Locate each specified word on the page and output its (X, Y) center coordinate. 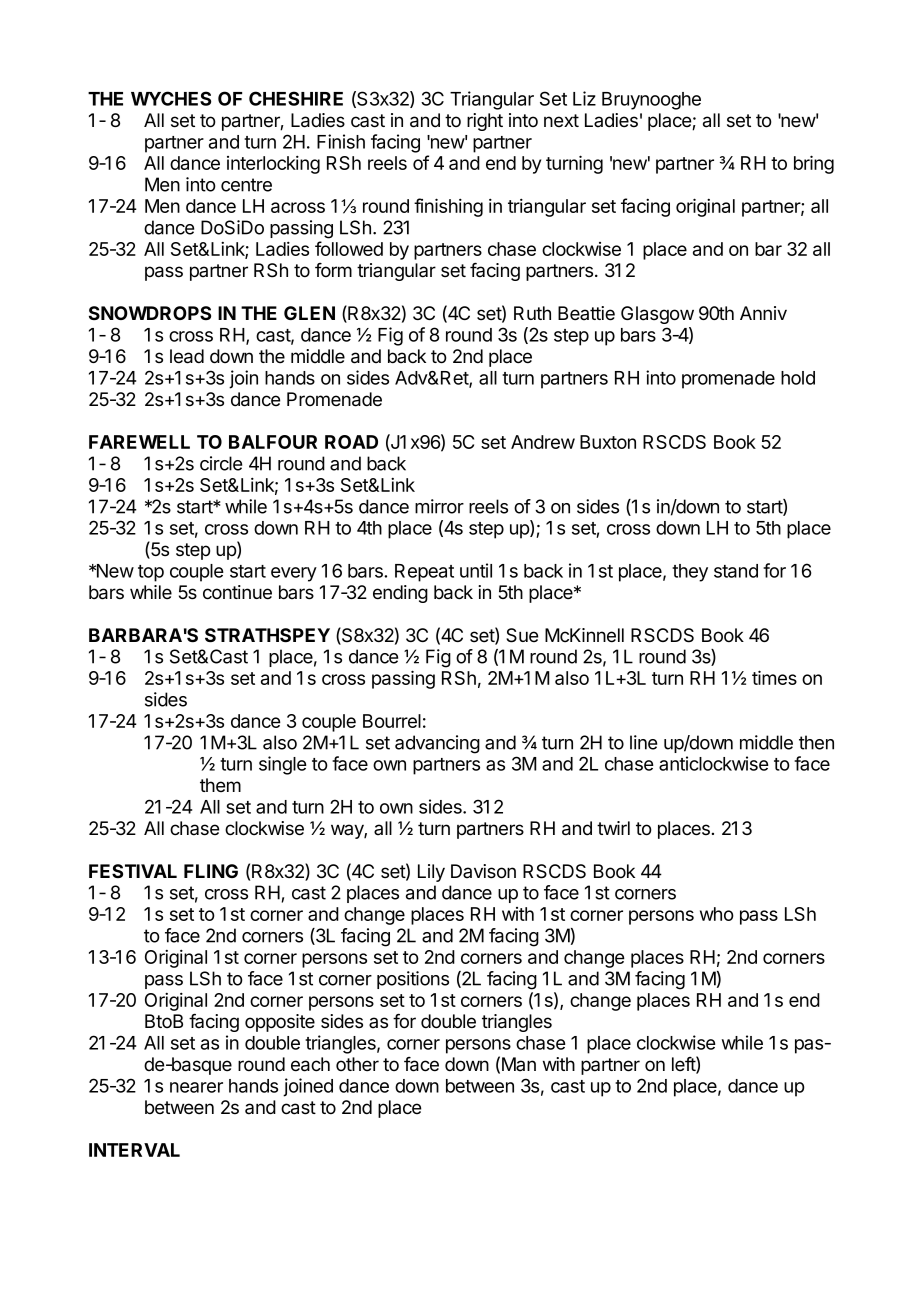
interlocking (273, 164)
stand (736, 571)
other (357, 1064)
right (485, 122)
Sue (522, 635)
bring (814, 164)
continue (237, 592)
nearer (196, 1087)
